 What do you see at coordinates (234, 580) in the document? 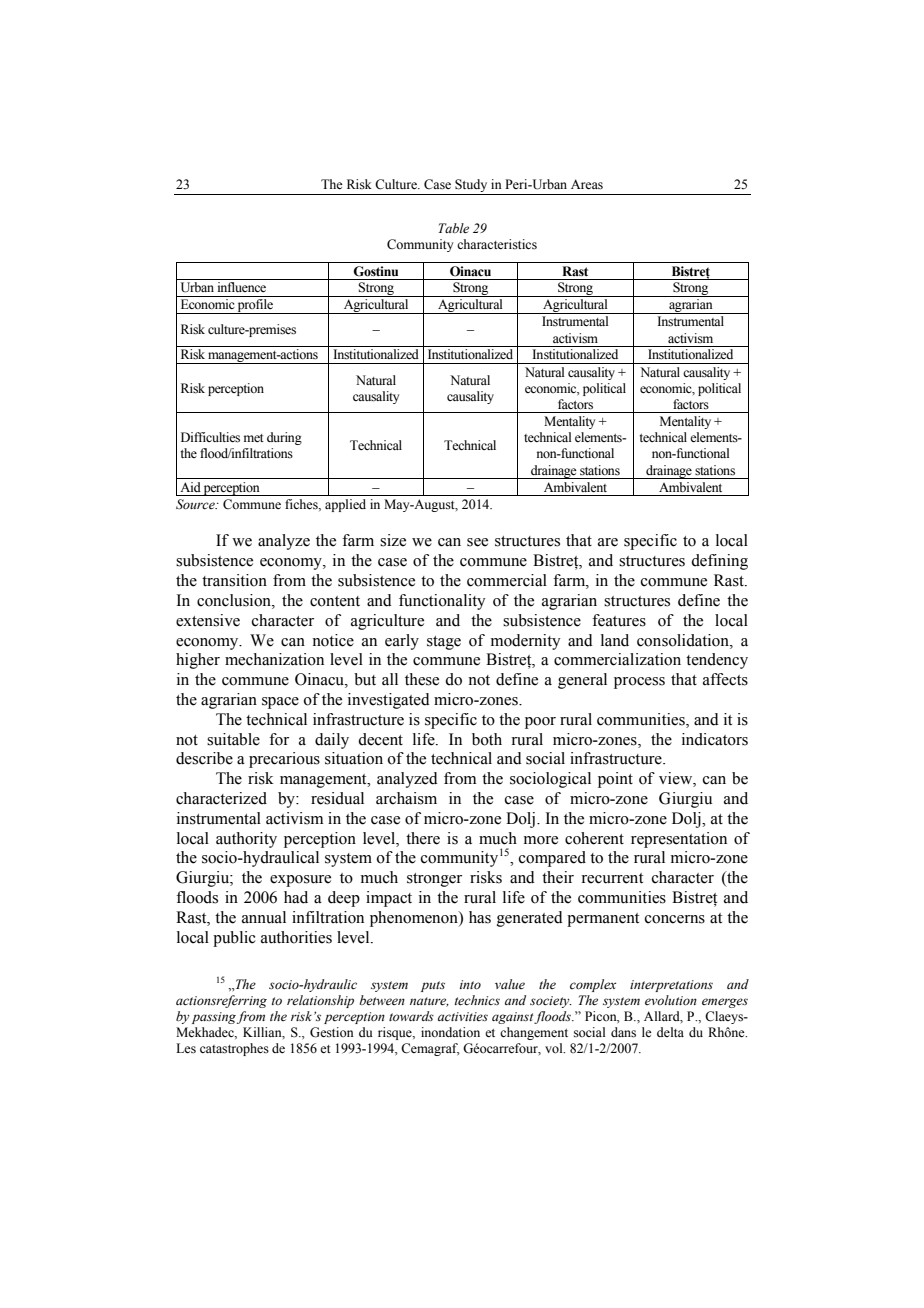
I see `transition` at bounding box center [234, 580].
